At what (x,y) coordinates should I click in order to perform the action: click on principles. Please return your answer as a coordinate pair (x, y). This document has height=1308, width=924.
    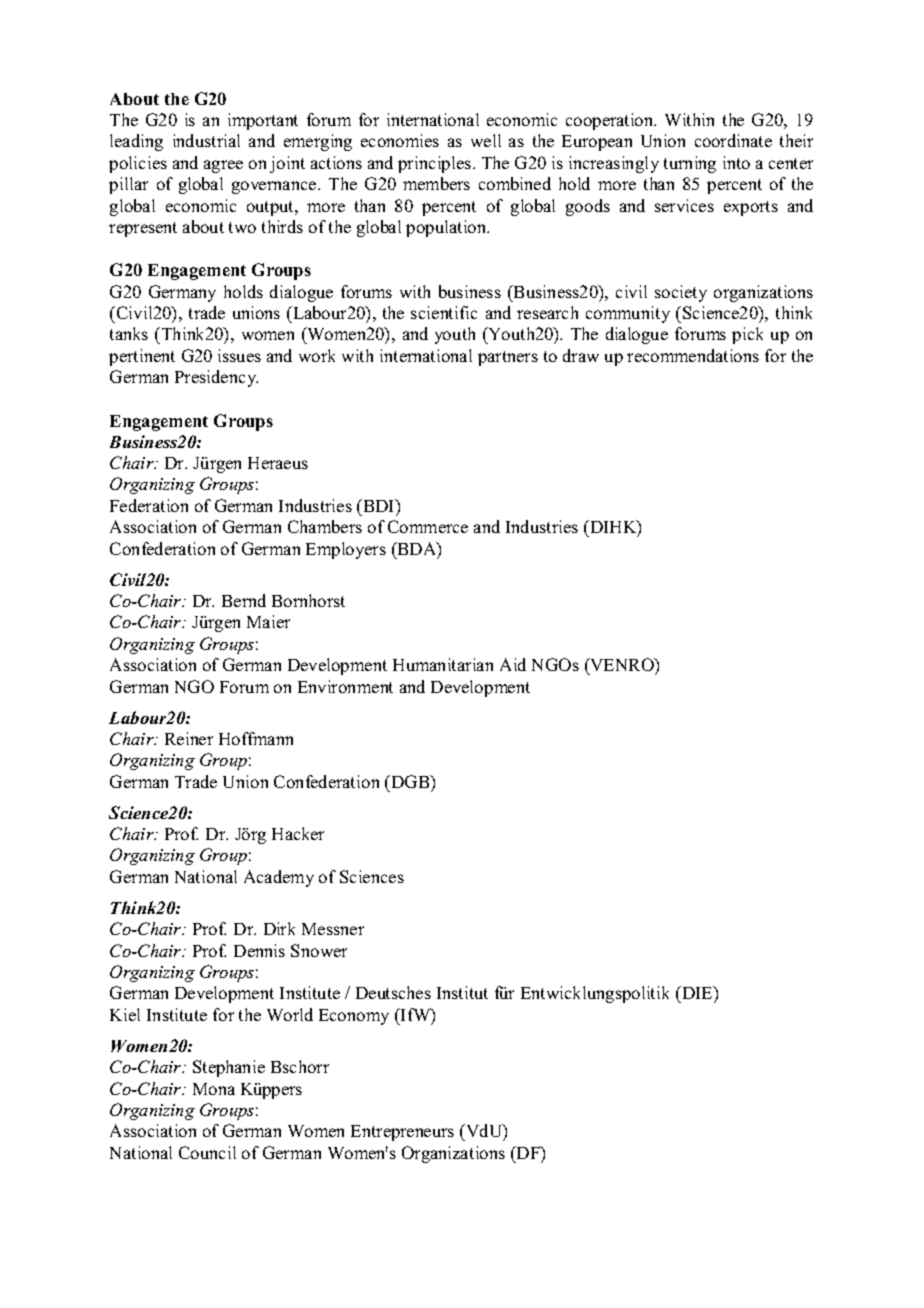
    Looking at the image, I should click on (436, 164).
